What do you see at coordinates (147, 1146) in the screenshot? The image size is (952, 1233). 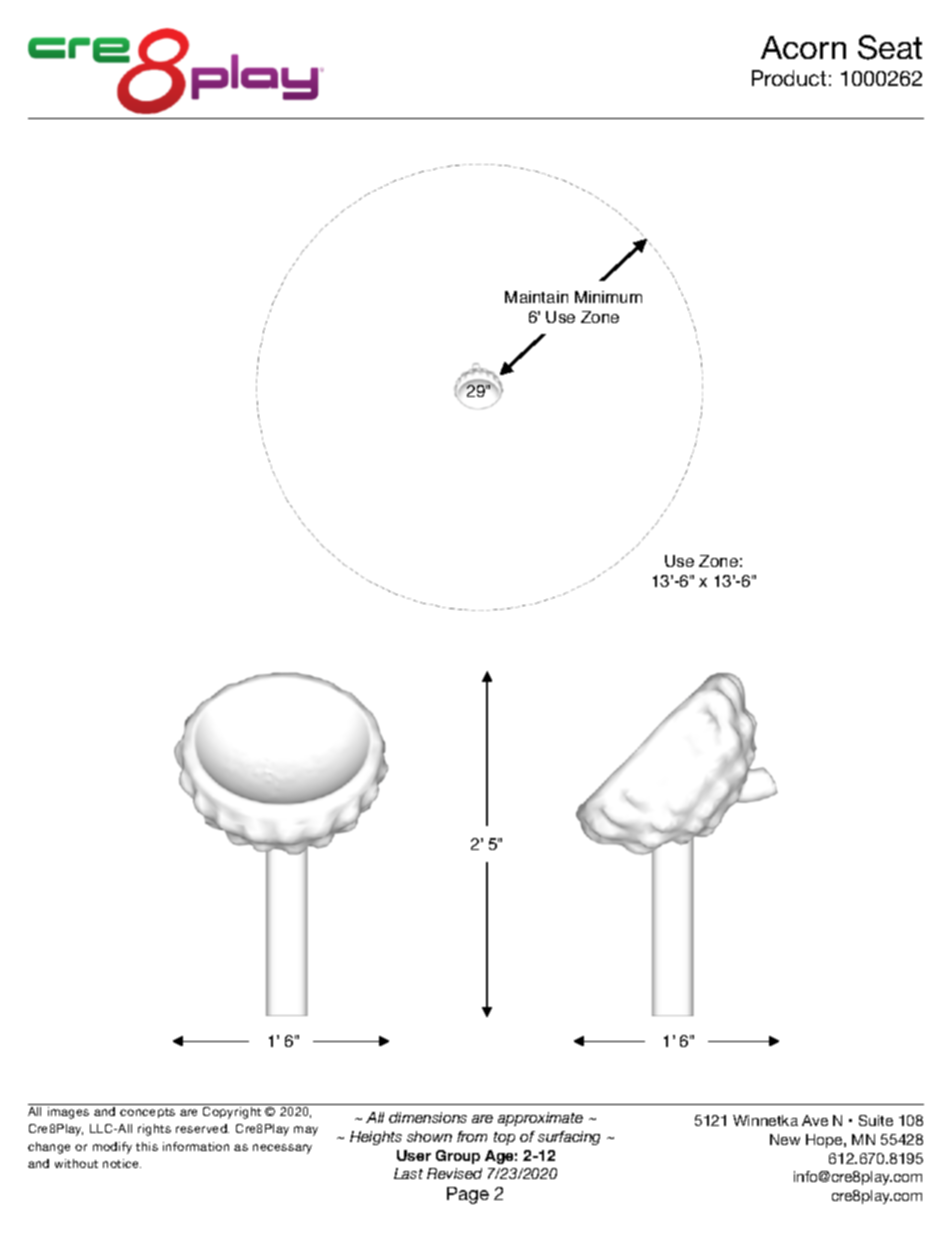 I see `this` at bounding box center [147, 1146].
